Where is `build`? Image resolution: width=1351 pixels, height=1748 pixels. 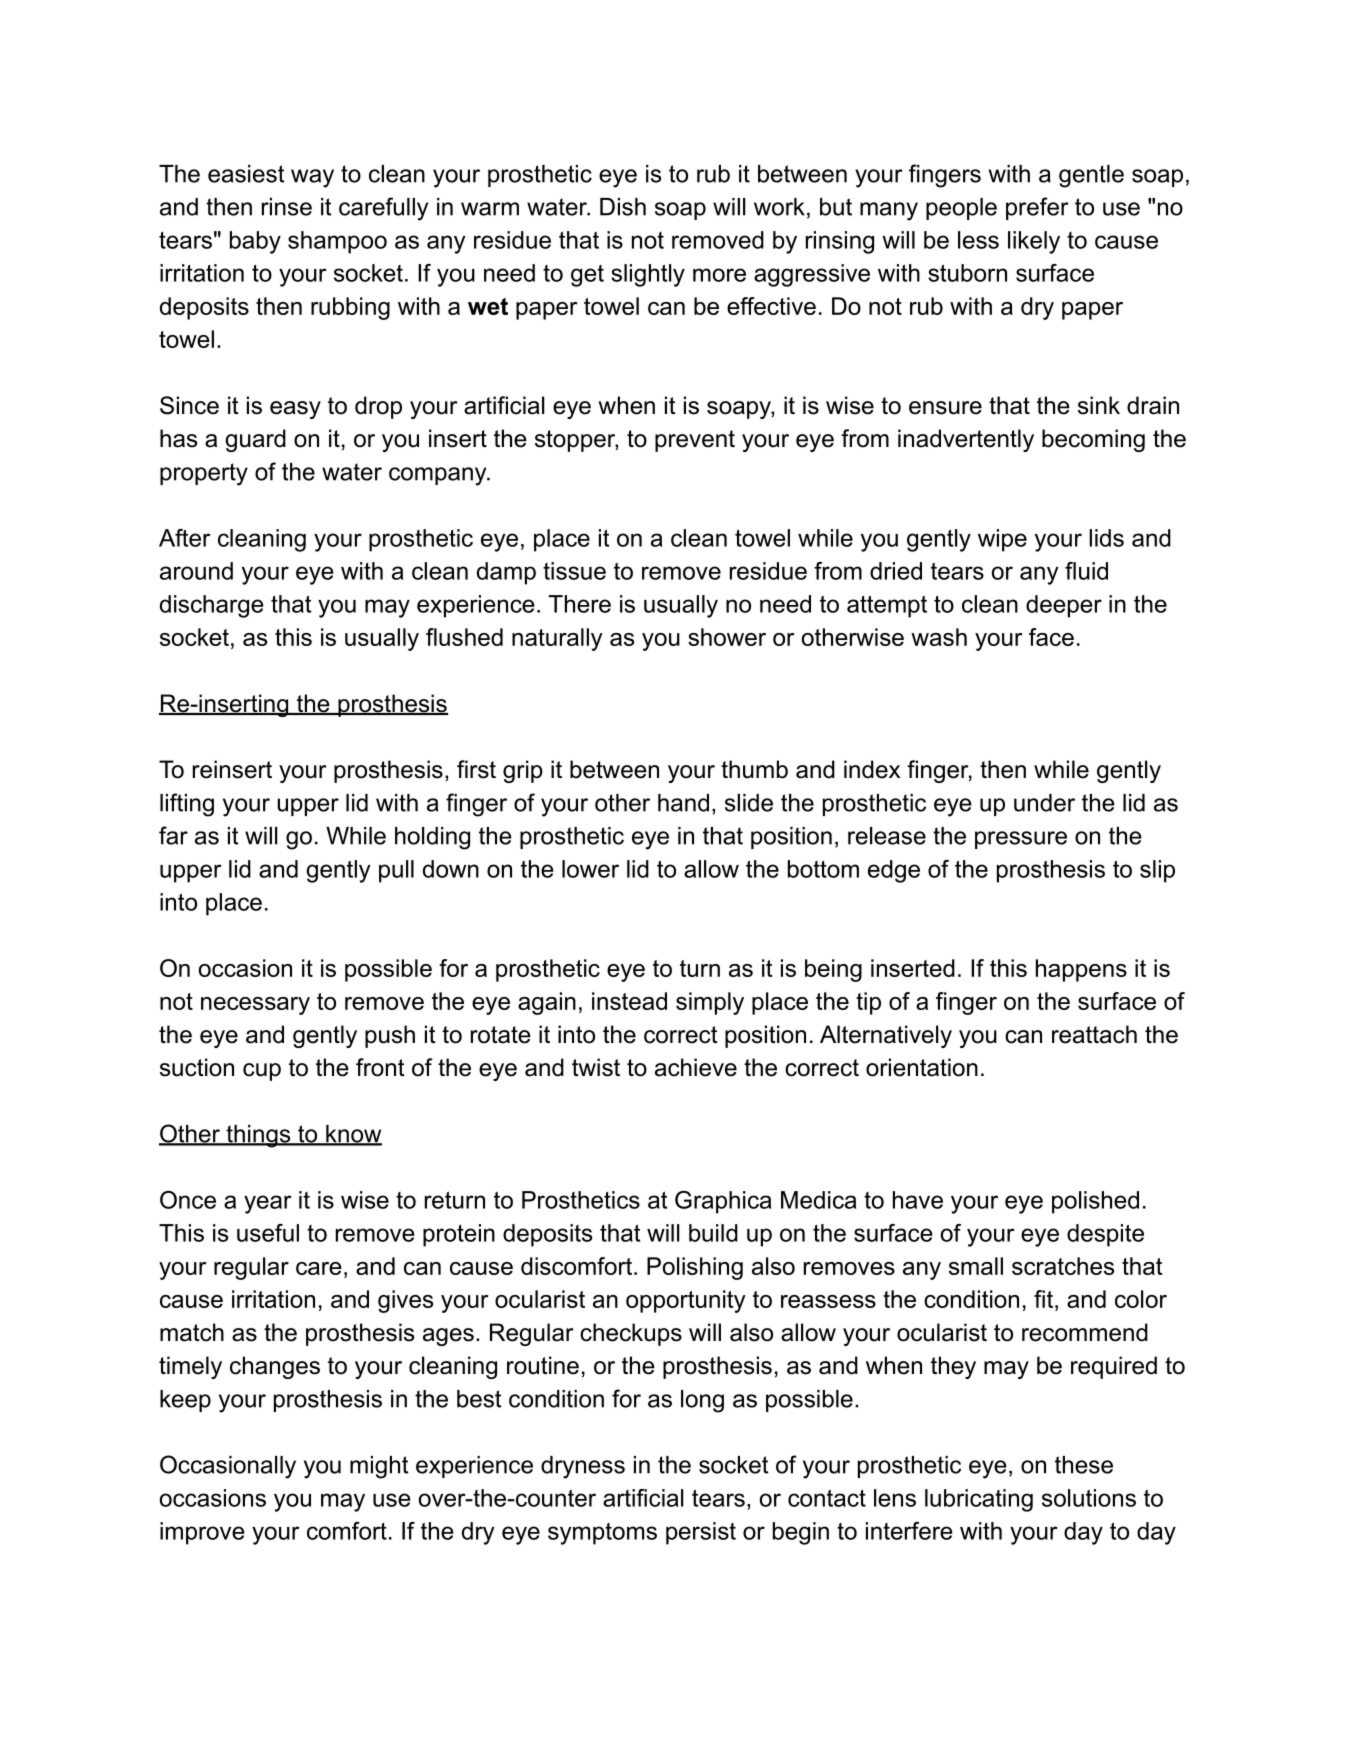 build is located at coordinates (713, 1233).
